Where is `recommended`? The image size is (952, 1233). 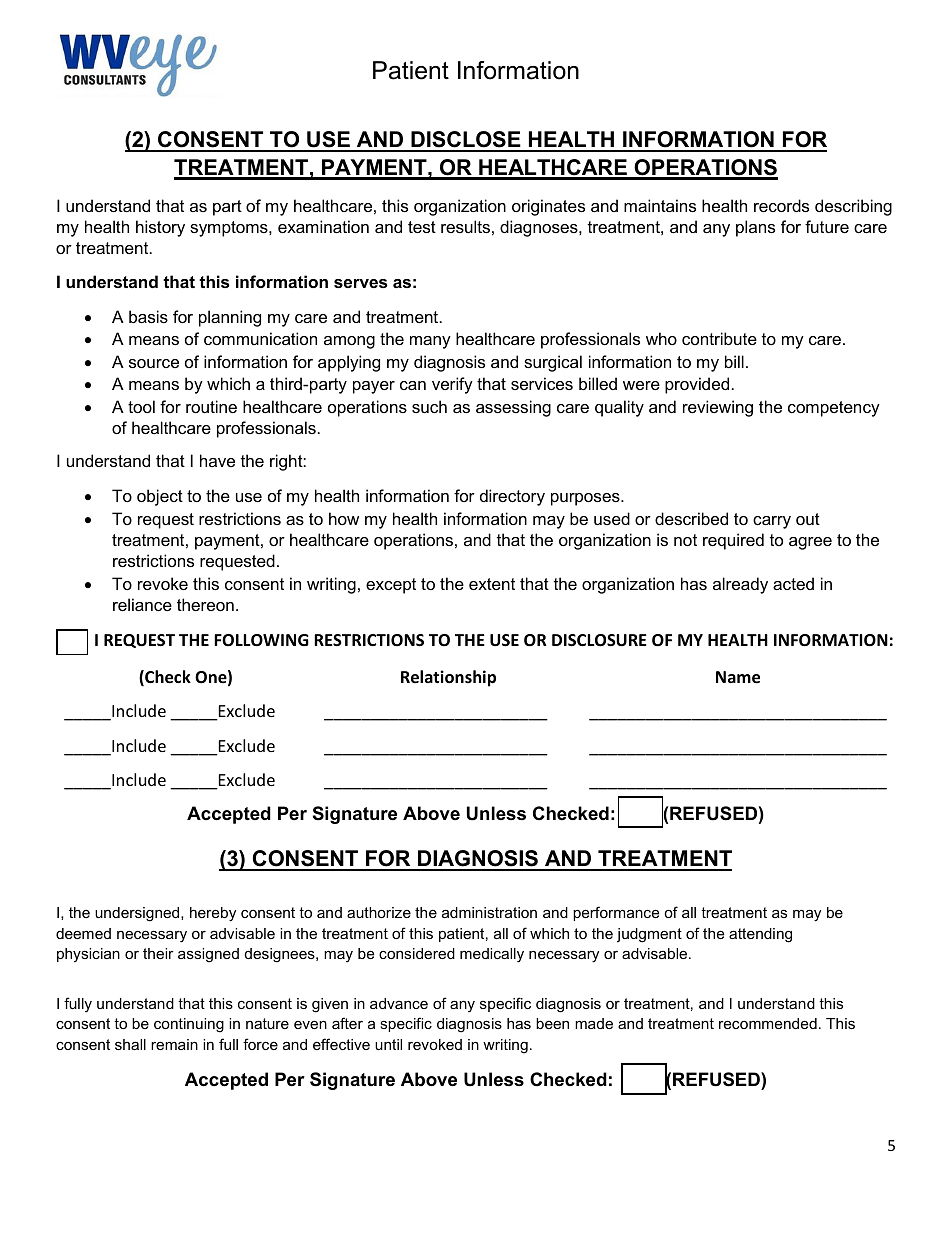 recommended is located at coordinates (768, 1023).
